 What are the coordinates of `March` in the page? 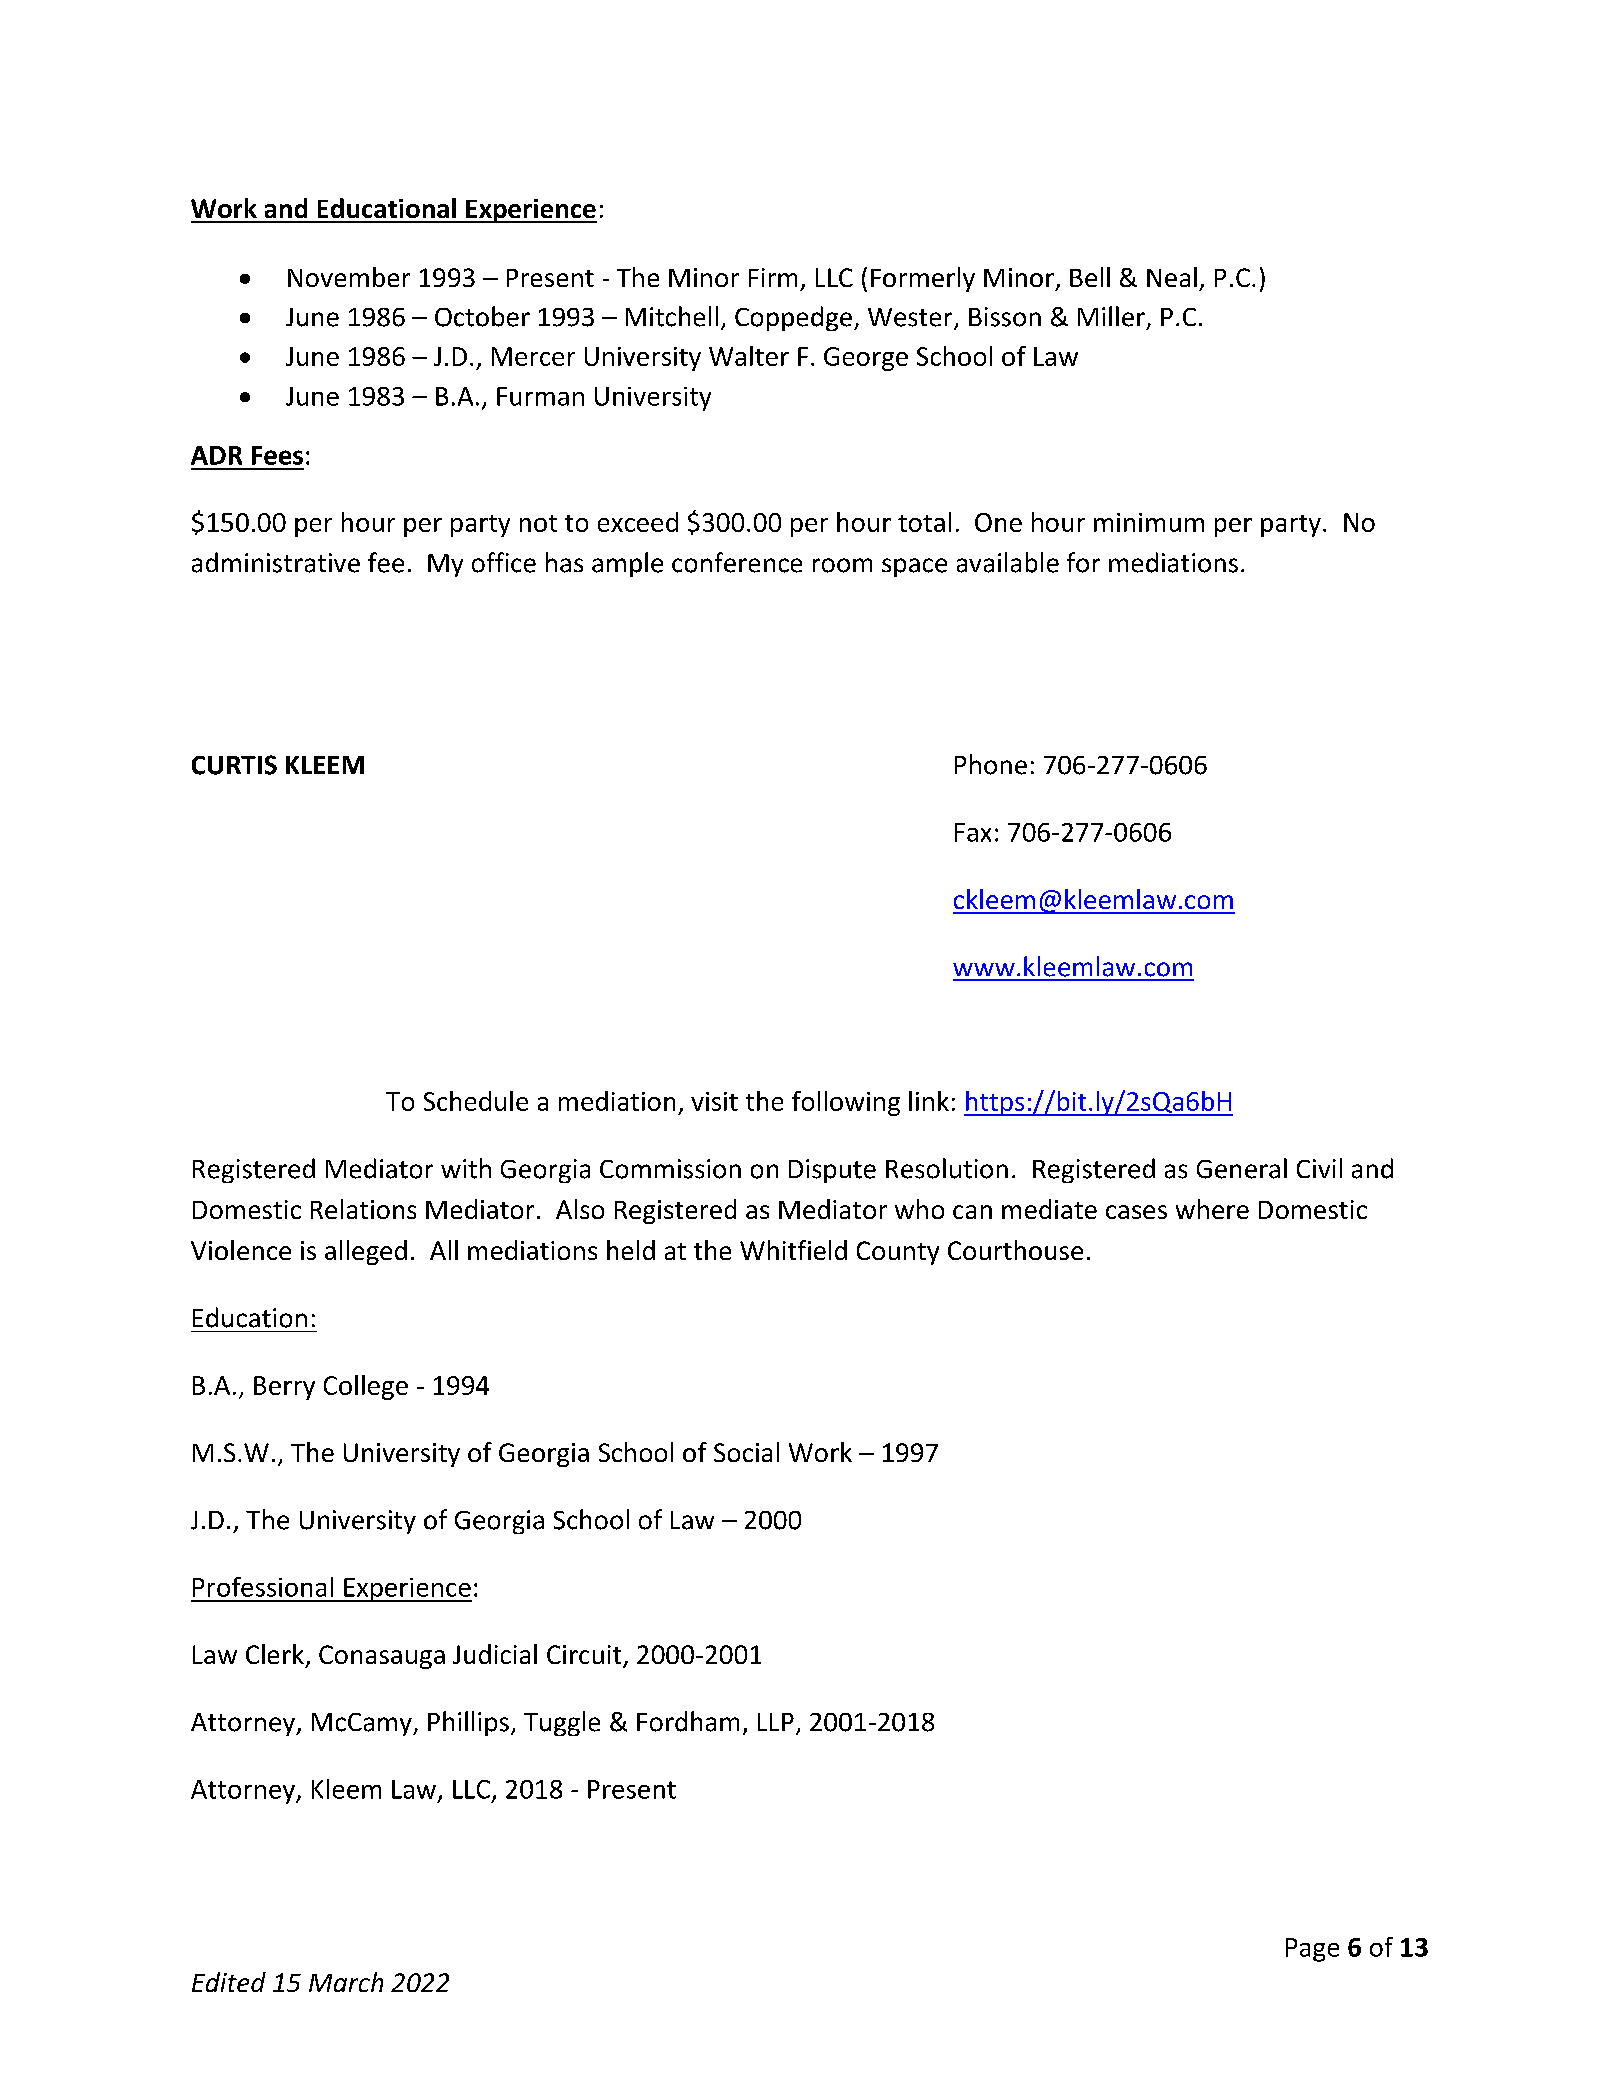 It's located at (346, 1982).
